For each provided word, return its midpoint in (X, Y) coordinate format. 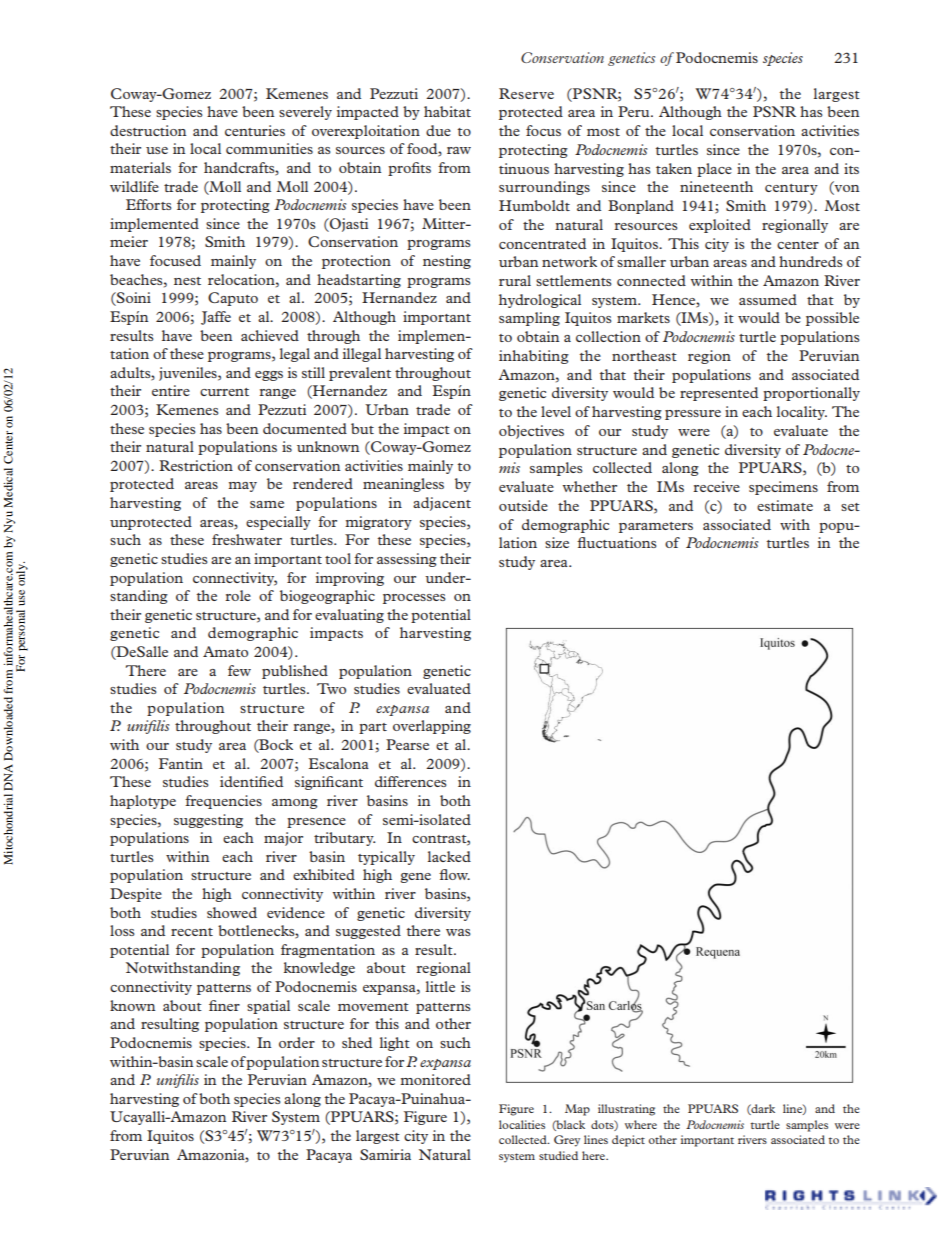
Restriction (196, 465)
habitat (447, 111)
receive (716, 486)
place (714, 170)
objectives (531, 432)
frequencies (223, 802)
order (297, 1042)
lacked (449, 856)
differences (410, 781)
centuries (255, 130)
